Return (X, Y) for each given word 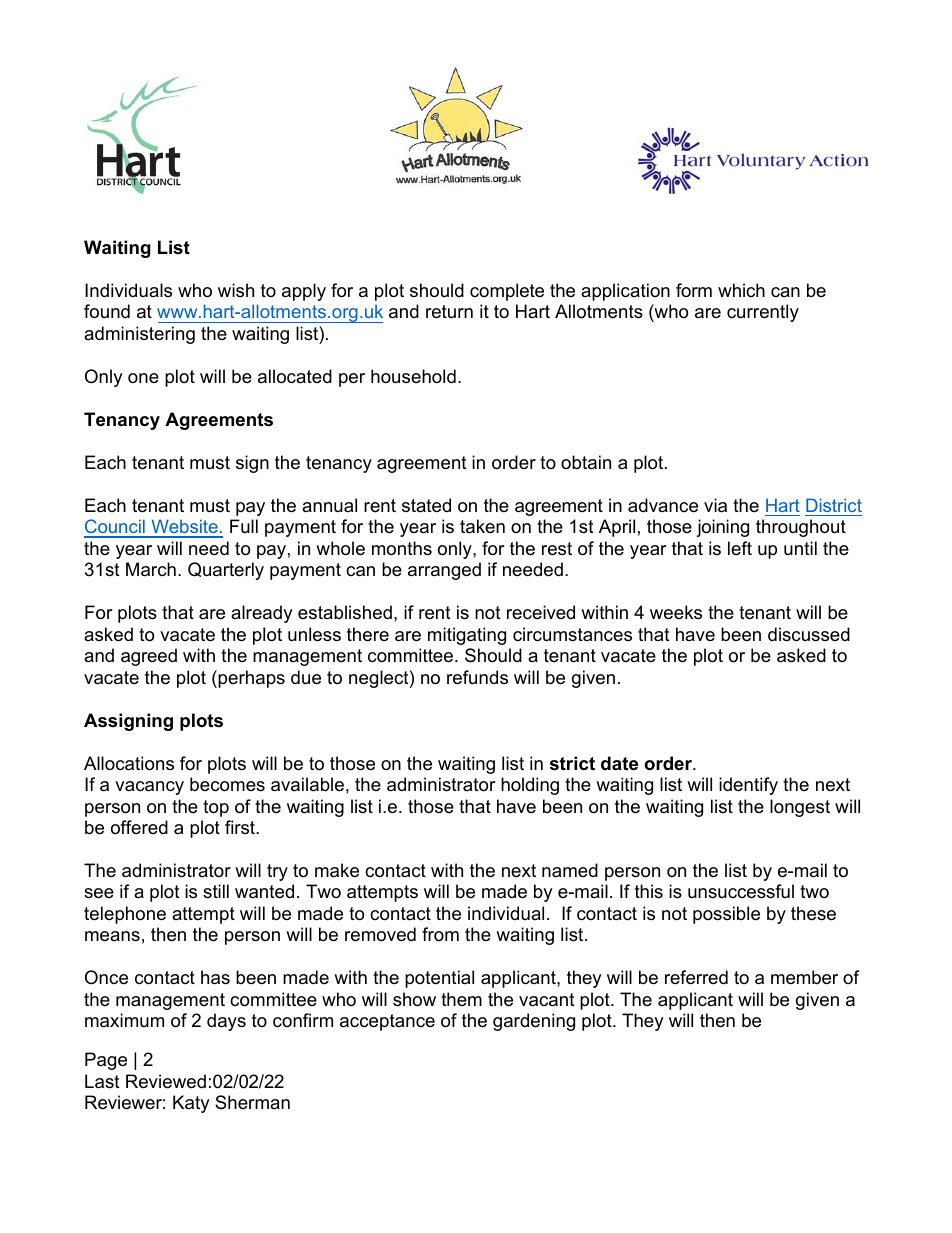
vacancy (149, 788)
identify (748, 786)
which (741, 290)
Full (244, 526)
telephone (125, 915)
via (715, 505)
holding (530, 786)
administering (139, 335)
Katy (191, 1104)
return (449, 312)
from (440, 934)
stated (426, 505)
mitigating (467, 636)
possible (726, 915)
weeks (676, 612)
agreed (149, 657)
